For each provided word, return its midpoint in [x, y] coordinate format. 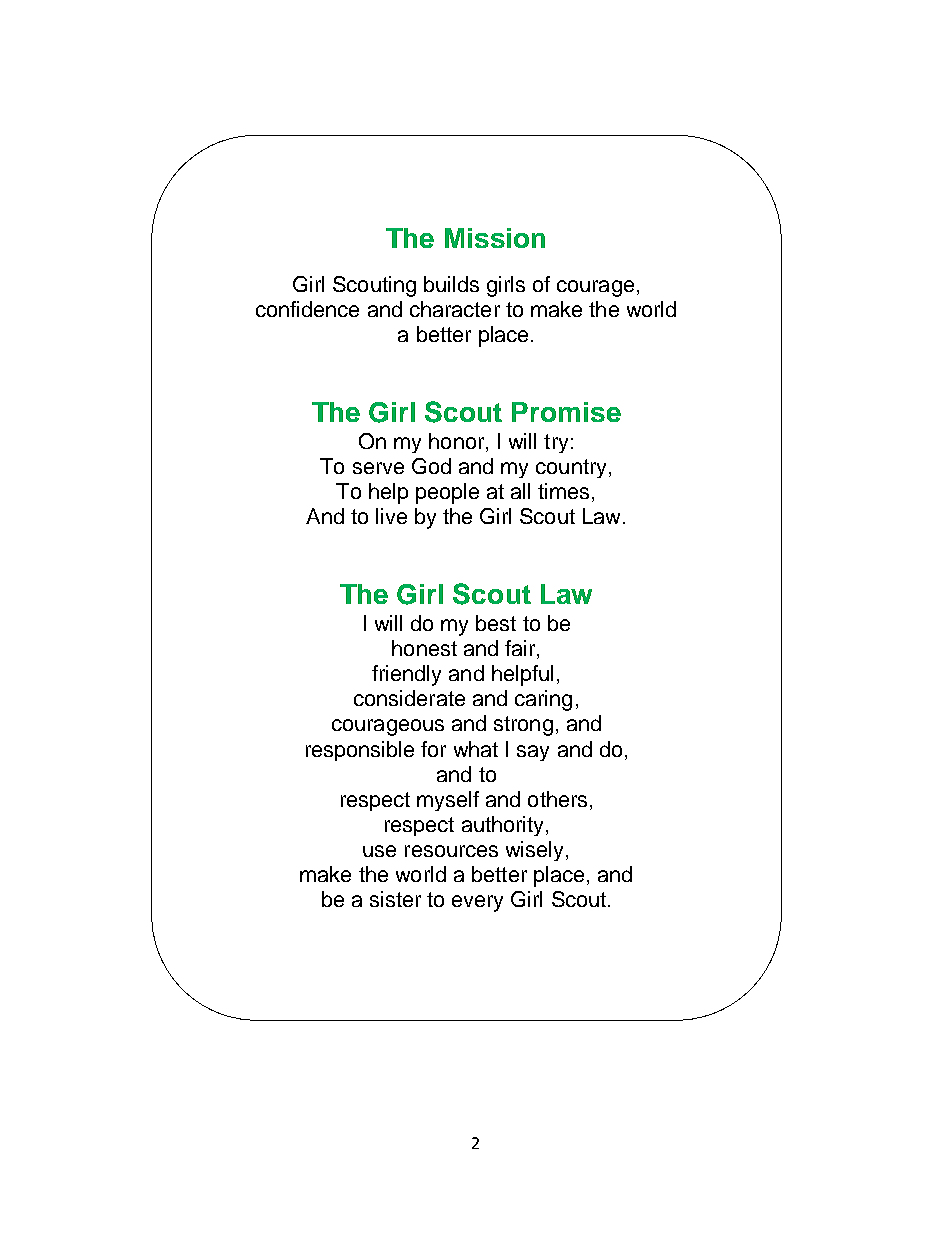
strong [523, 726]
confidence [307, 309]
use [379, 851]
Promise [566, 412]
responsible [360, 751]
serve [378, 468]
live [391, 516]
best [496, 623]
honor [458, 442]
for [433, 749]
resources [451, 851]
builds [451, 284]
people [447, 493]
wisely [536, 851]
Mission [495, 238]
